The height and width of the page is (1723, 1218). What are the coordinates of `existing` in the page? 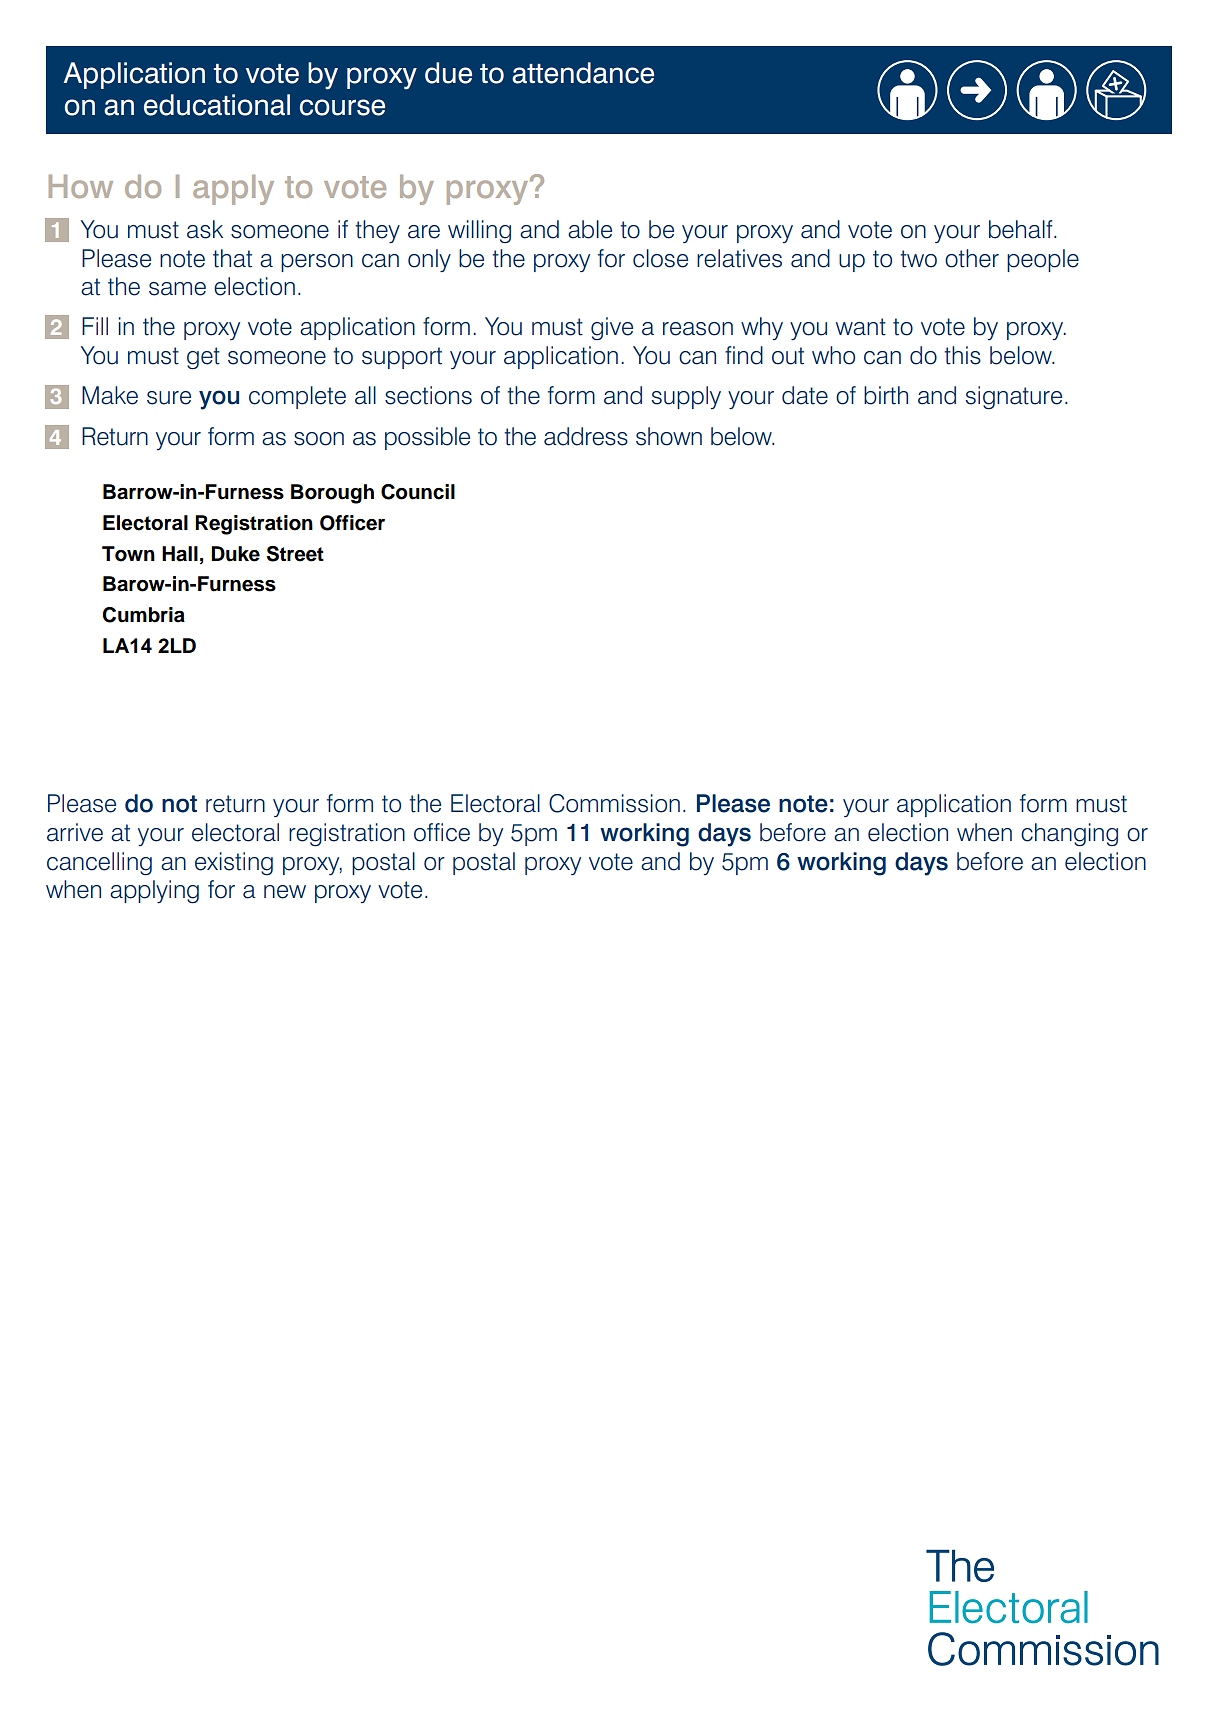 It's located at (234, 864).
